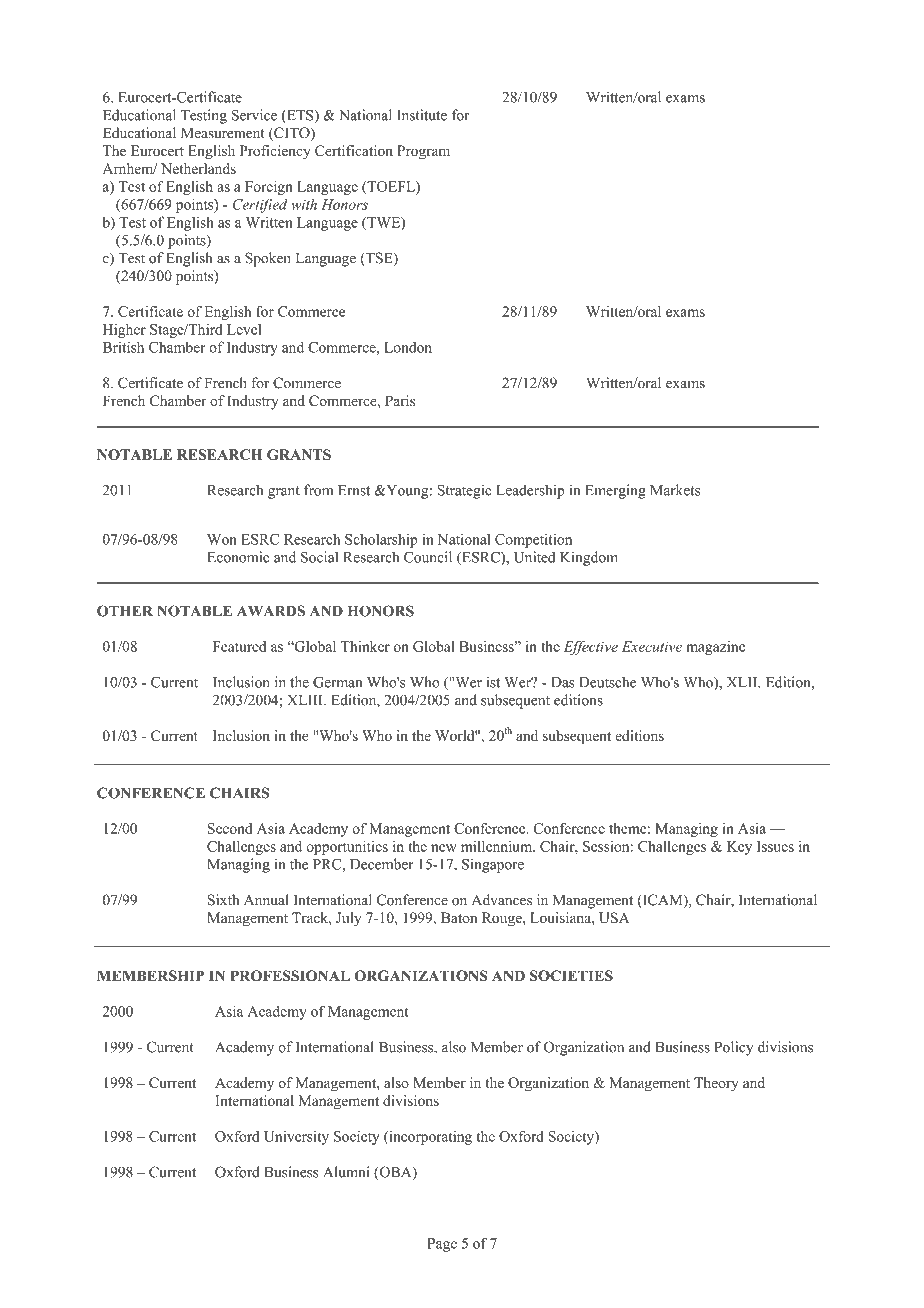  Describe the element at coordinates (422, 115) in the page. I see `Institute` at that location.
